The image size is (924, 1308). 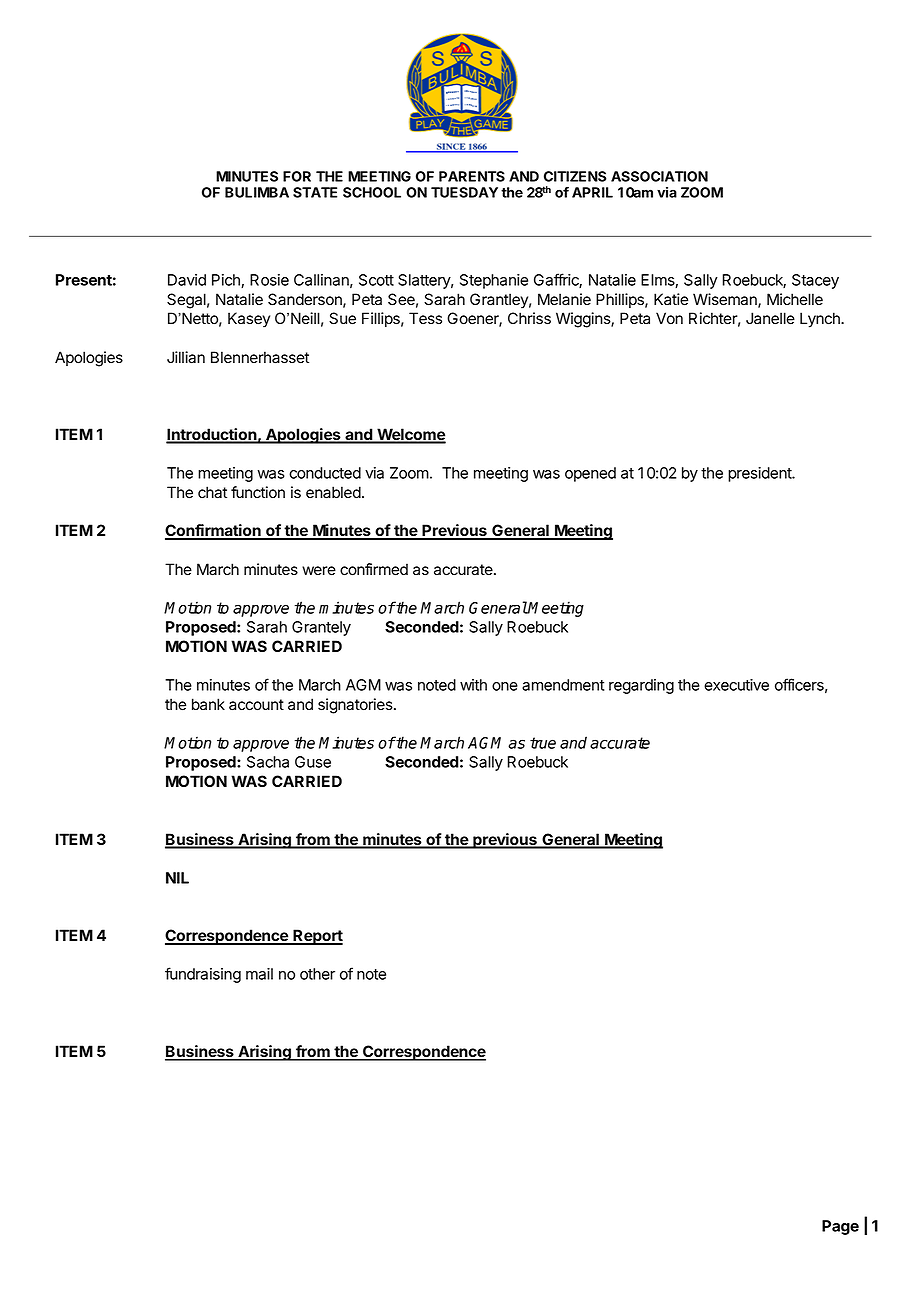 I want to click on opened, so click(x=590, y=474).
